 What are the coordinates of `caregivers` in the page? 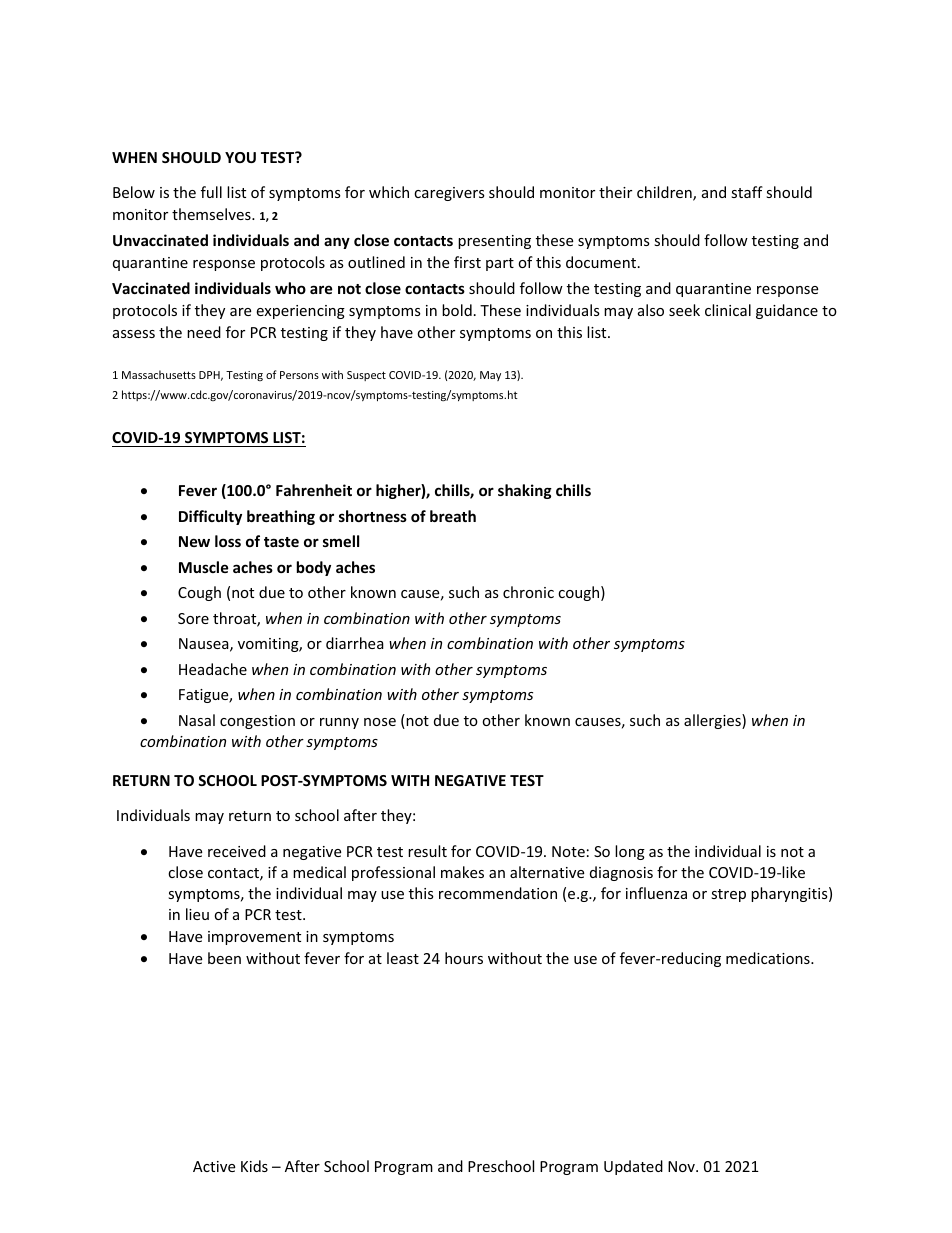 It's located at (449, 194).
